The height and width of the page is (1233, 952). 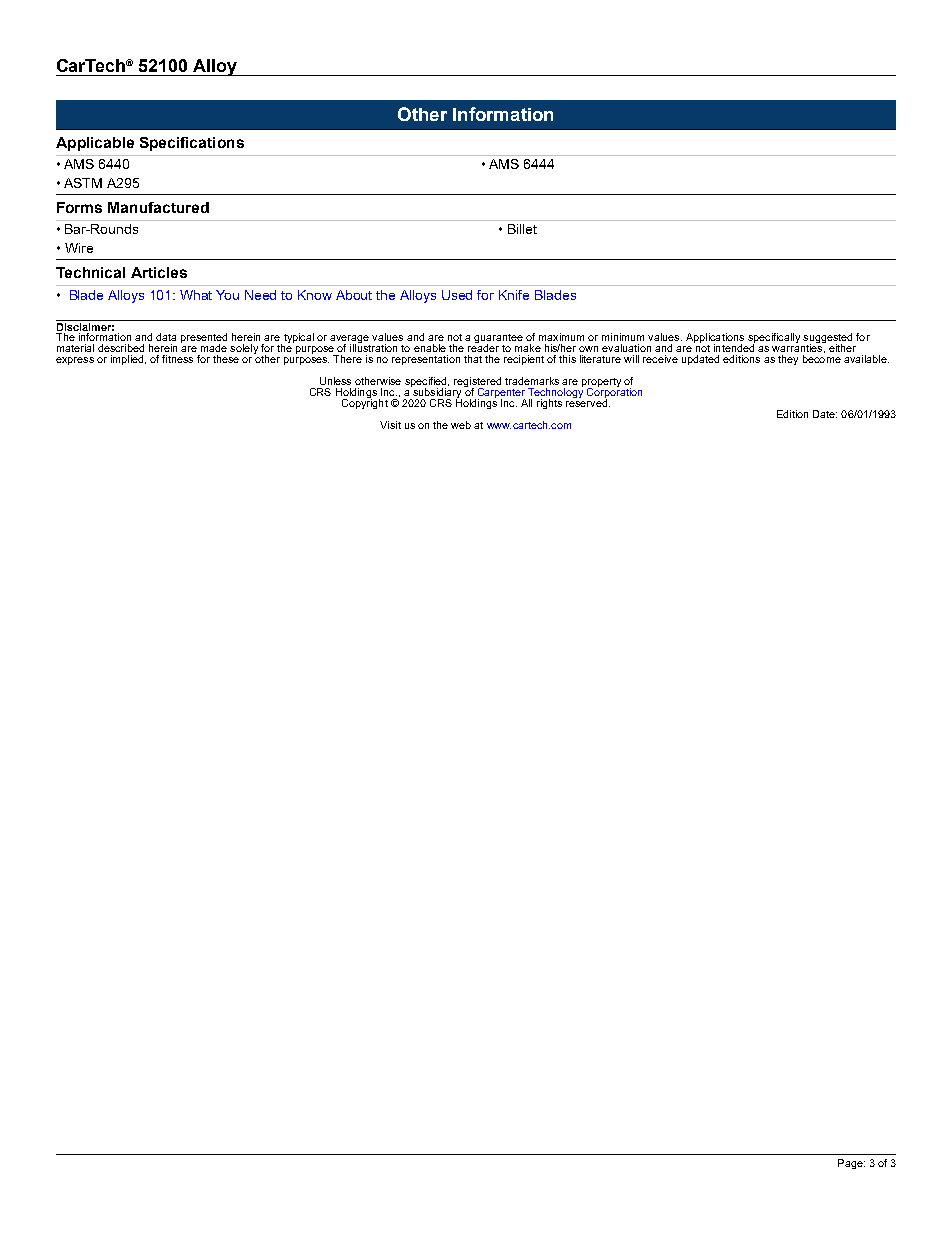 I want to click on Page, so click(x=851, y=1164).
